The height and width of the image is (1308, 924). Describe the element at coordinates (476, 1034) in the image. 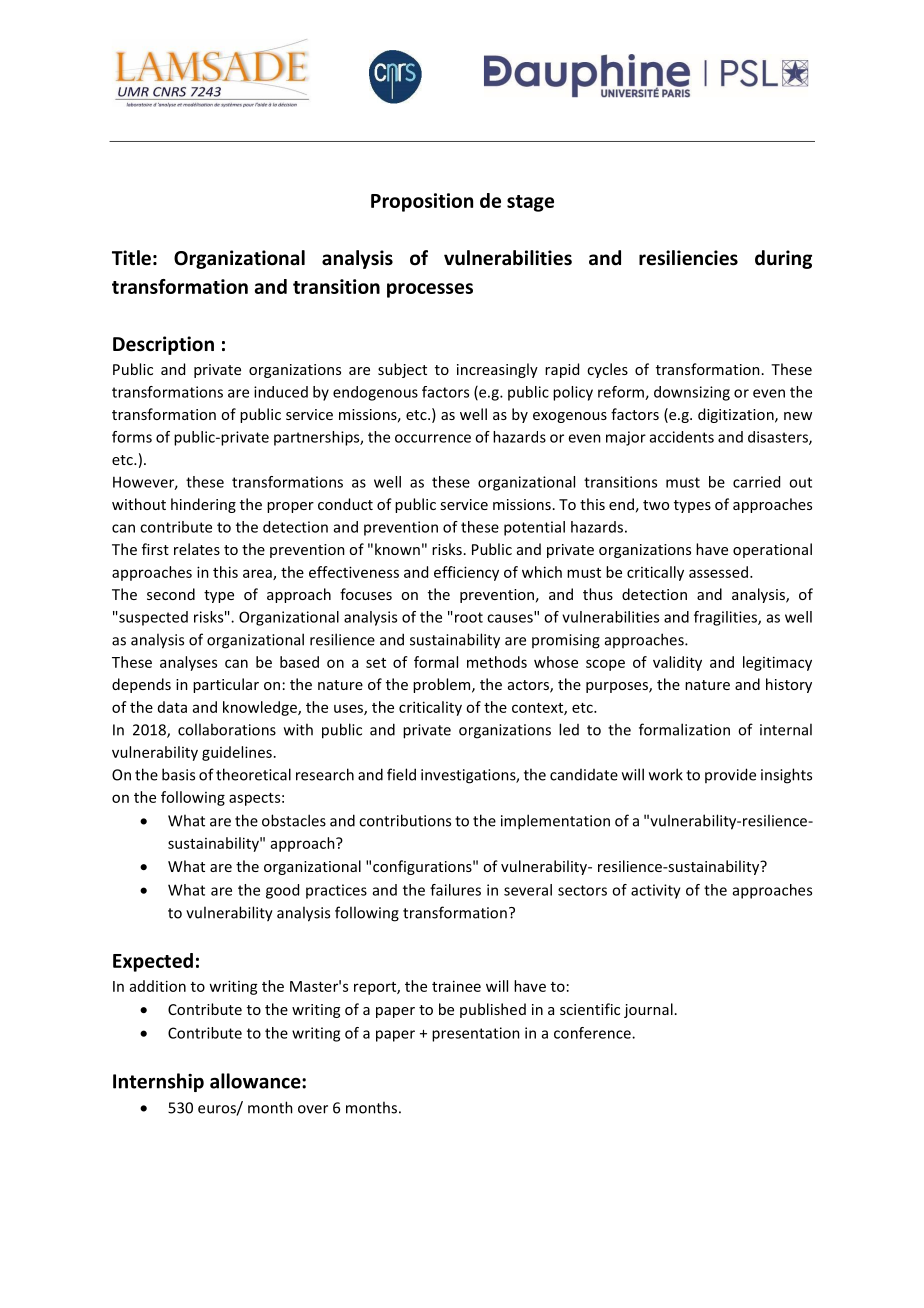

I see `presentation` at that location.
